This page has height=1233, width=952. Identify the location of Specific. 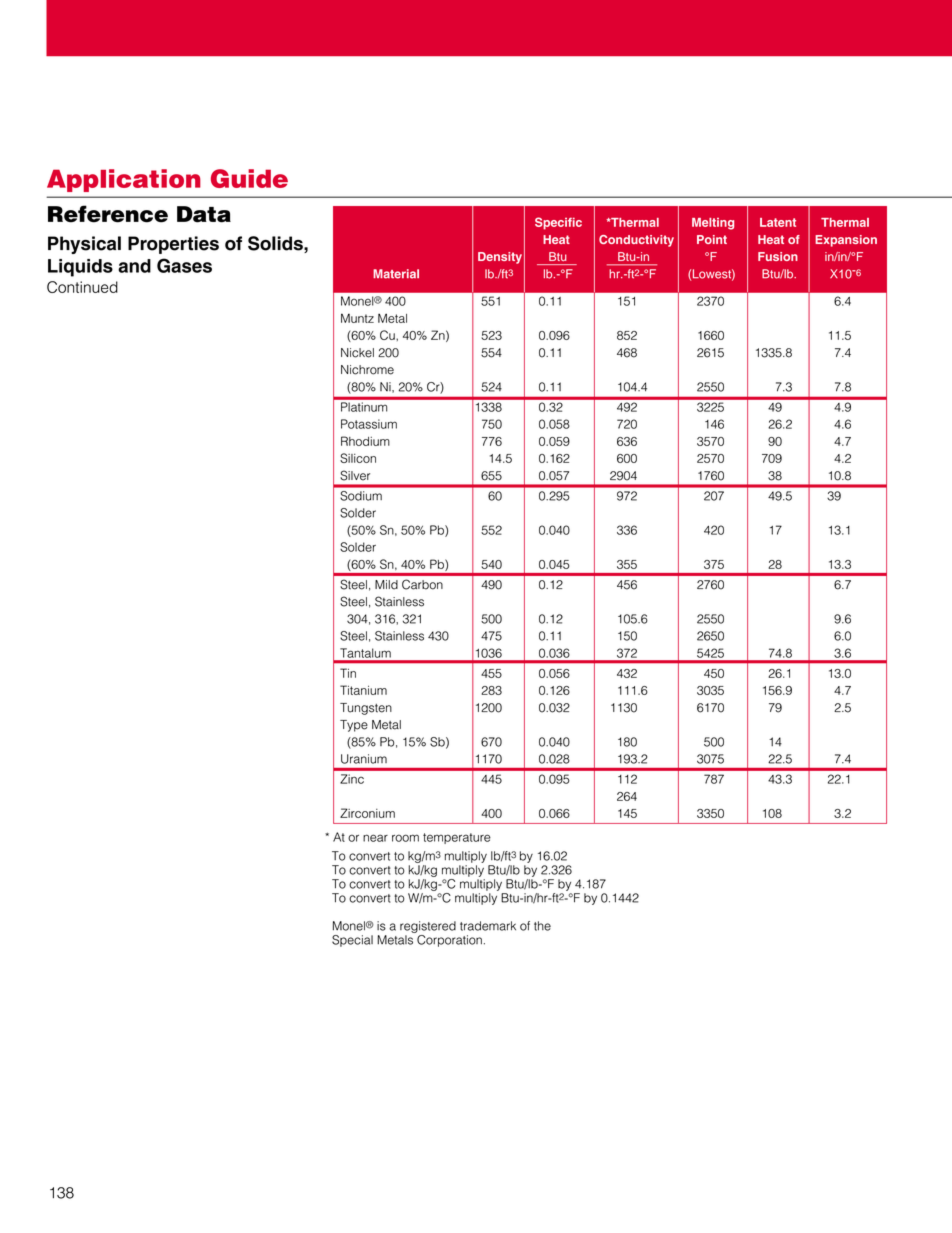
(558, 223).
